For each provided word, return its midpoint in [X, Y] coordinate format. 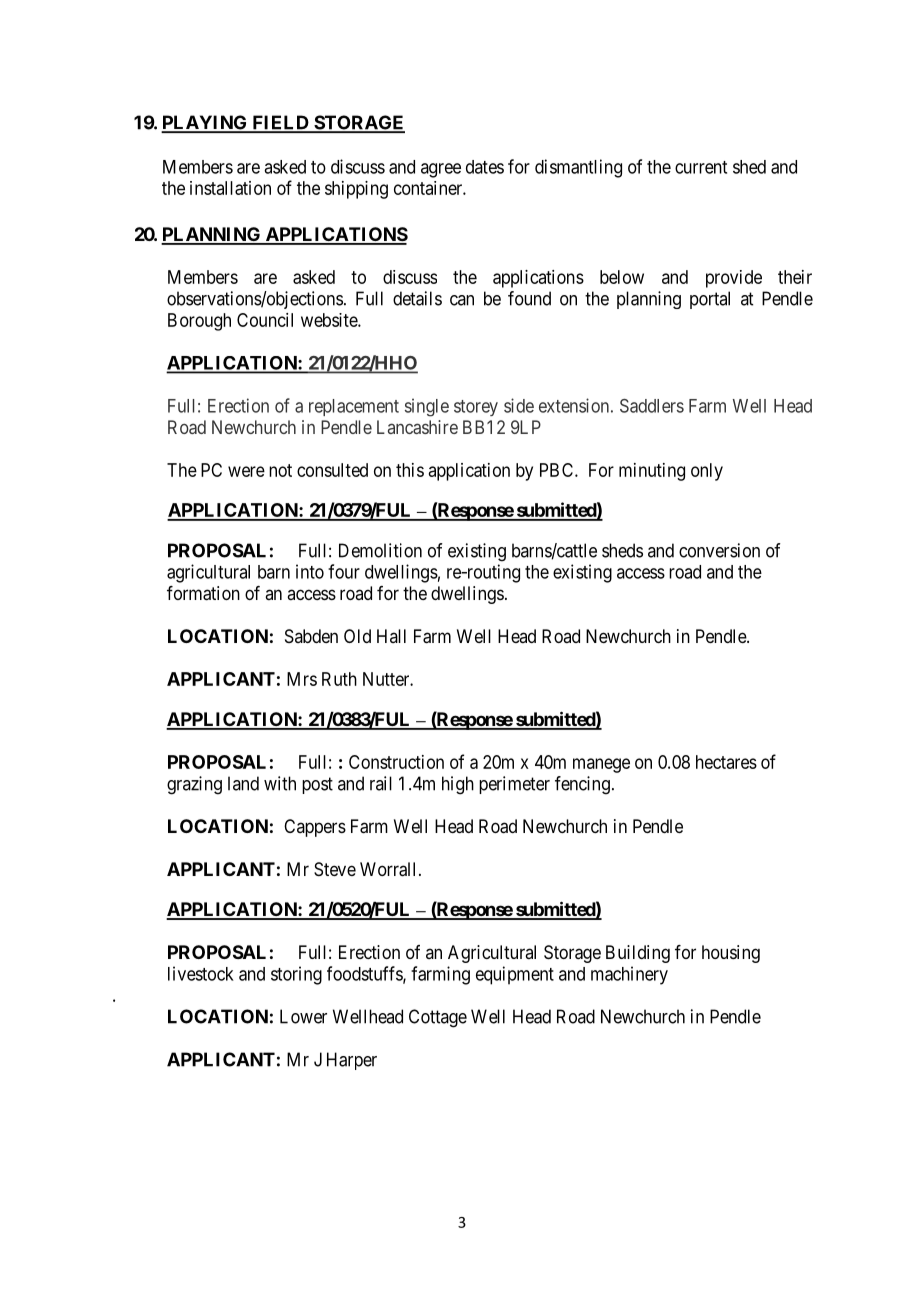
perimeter [514, 785]
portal [710, 300]
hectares [726, 762]
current [701, 167]
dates [485, 167]
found [529, 298]
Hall [391, 636]
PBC [558, 470]
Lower [303, 1016]
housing [731, 954]
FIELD [280, 123]
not [280, 470]
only [707, 472]
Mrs [302, 679]
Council [265, 320]
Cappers [315, 828]
